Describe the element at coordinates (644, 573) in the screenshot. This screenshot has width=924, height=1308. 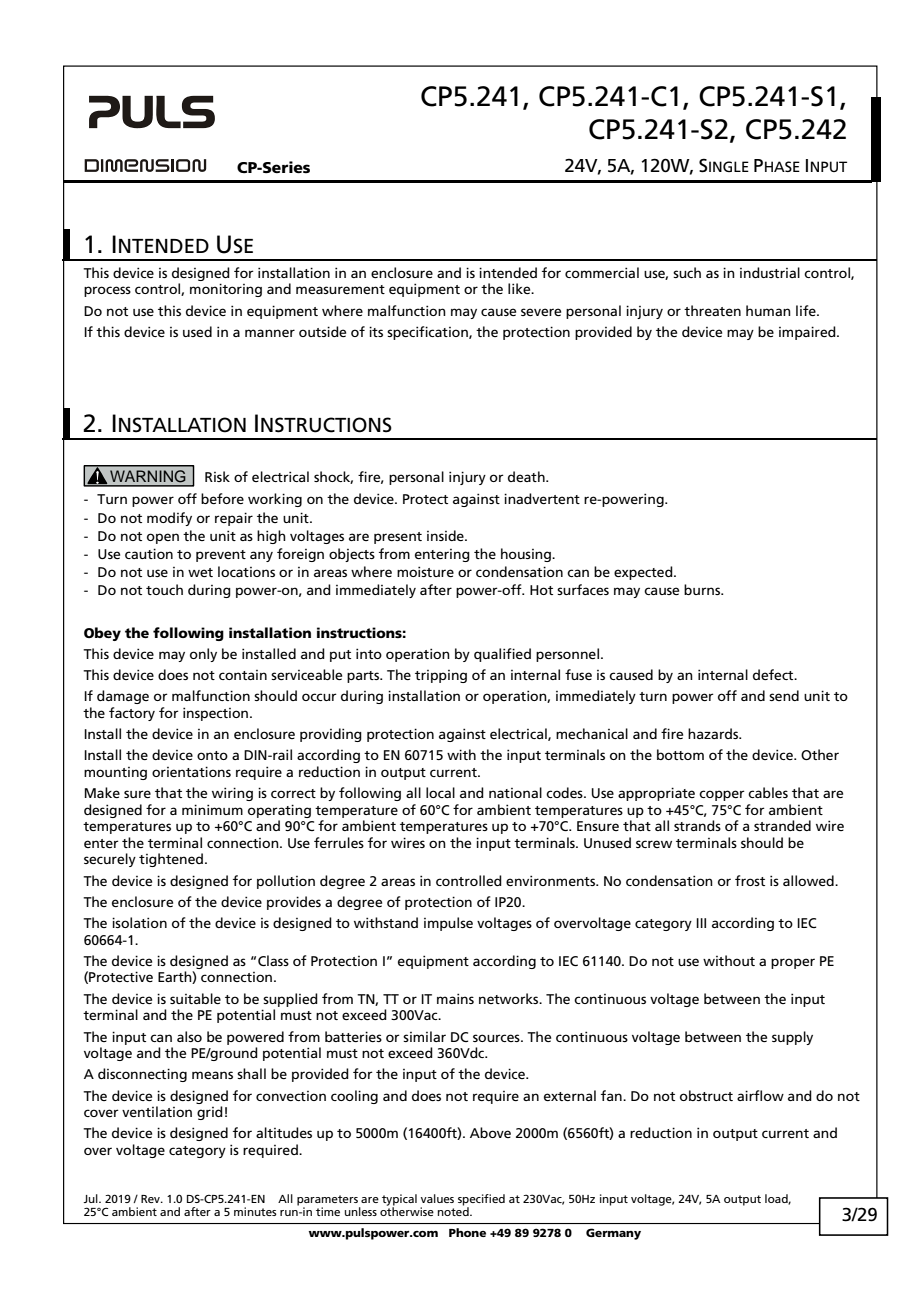
I see `expected` at that location.
